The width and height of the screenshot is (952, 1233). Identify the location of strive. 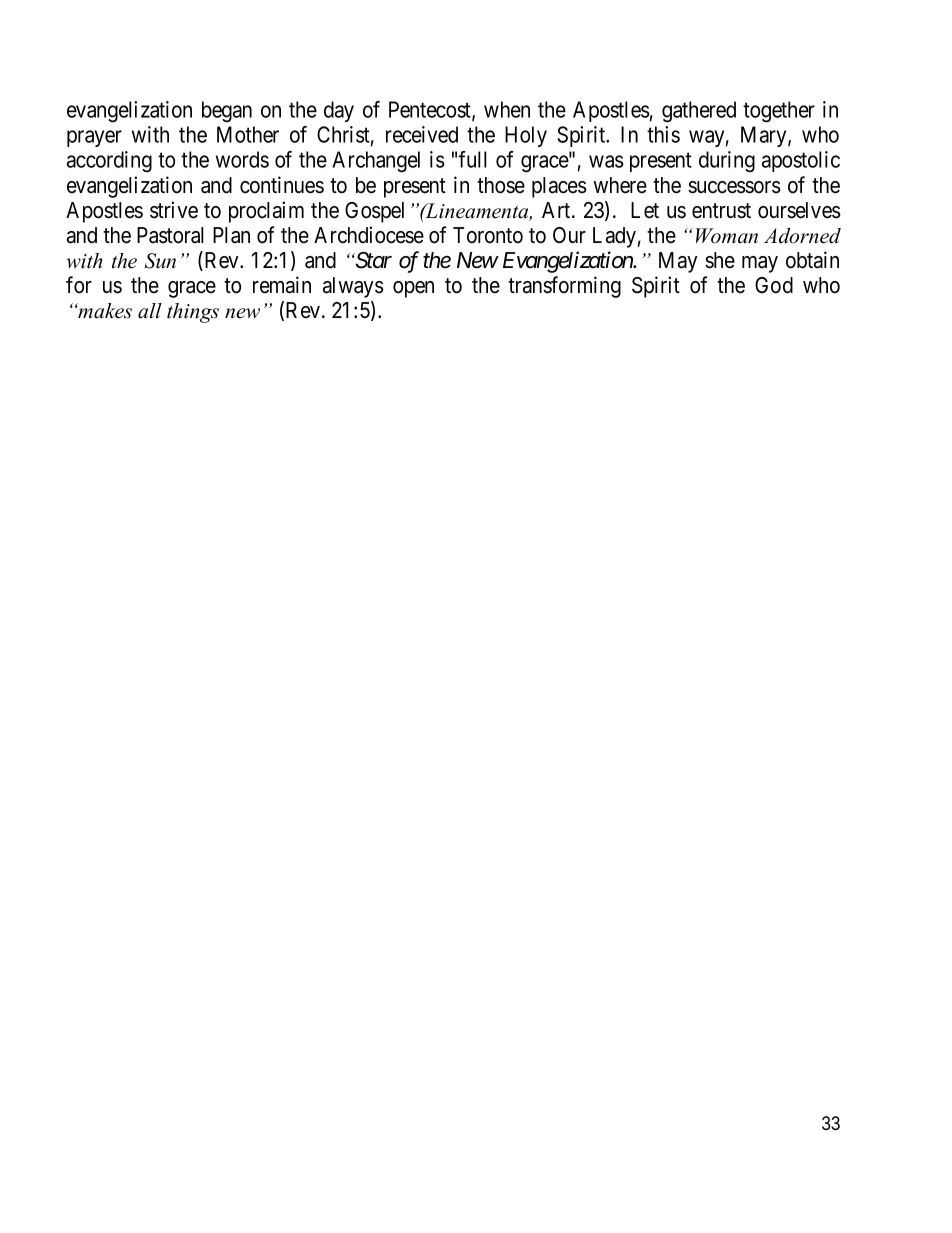
(174, 210).
